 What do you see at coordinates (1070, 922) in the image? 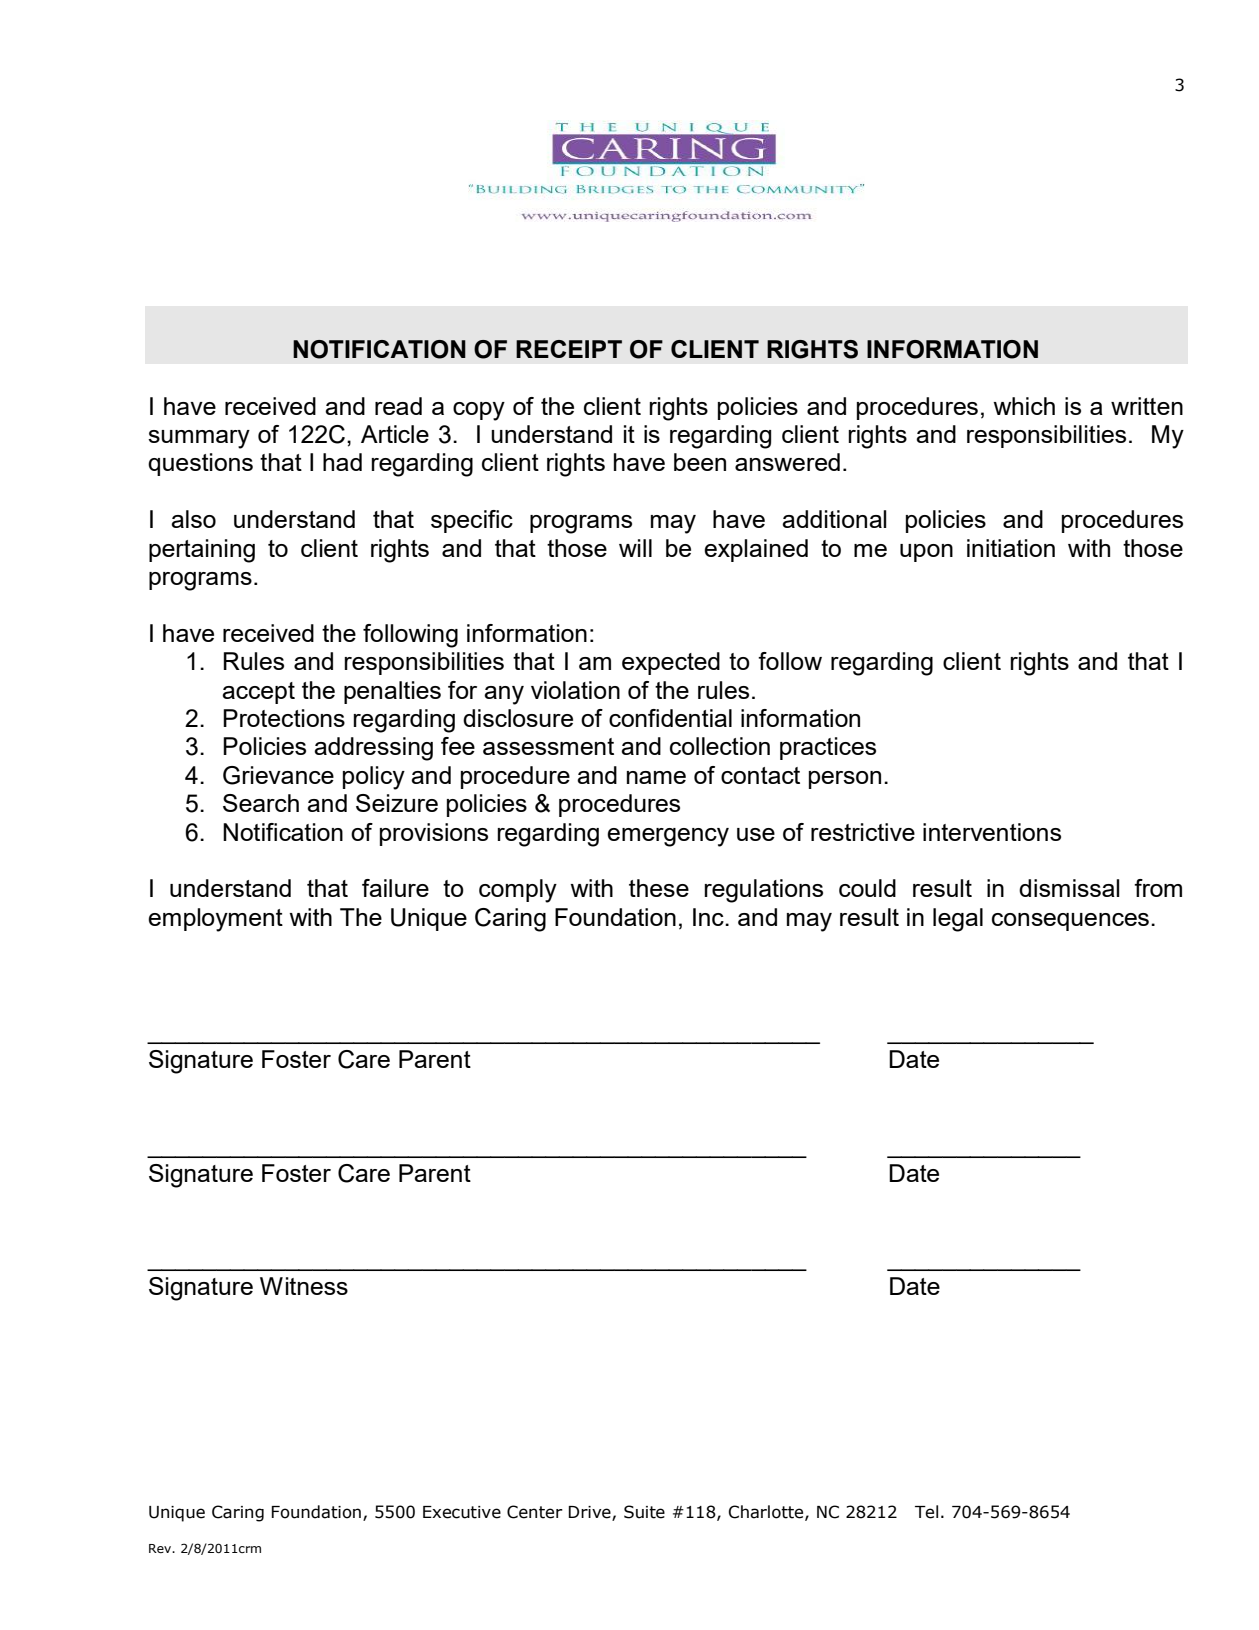
I see `consequences` at bounding box center [1070, 922].
